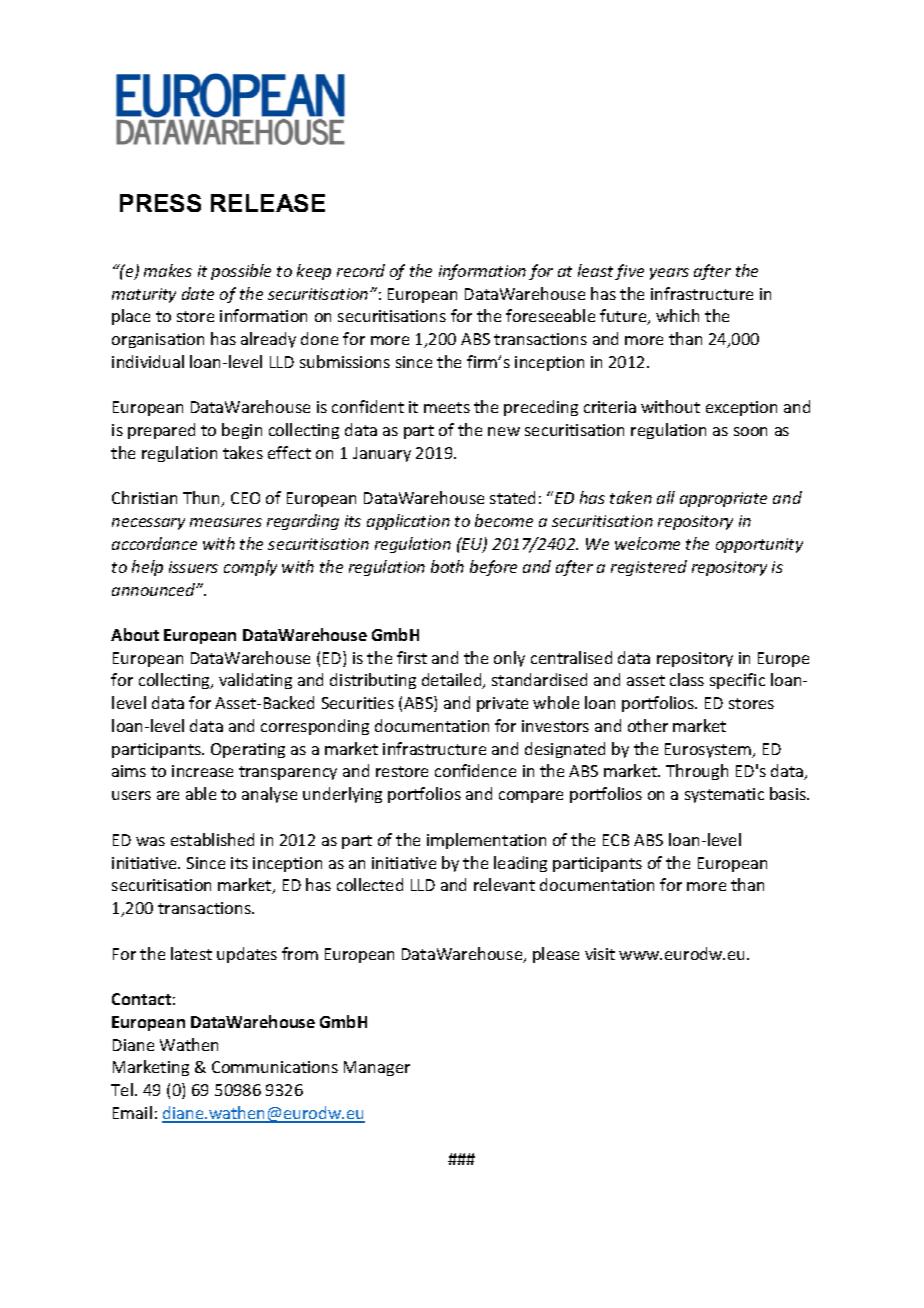 This image has width=924, height=1308. What do you see at coordinates (377, 1068) in the image?
I see `Manager` at bounding box center [377, 1068].
